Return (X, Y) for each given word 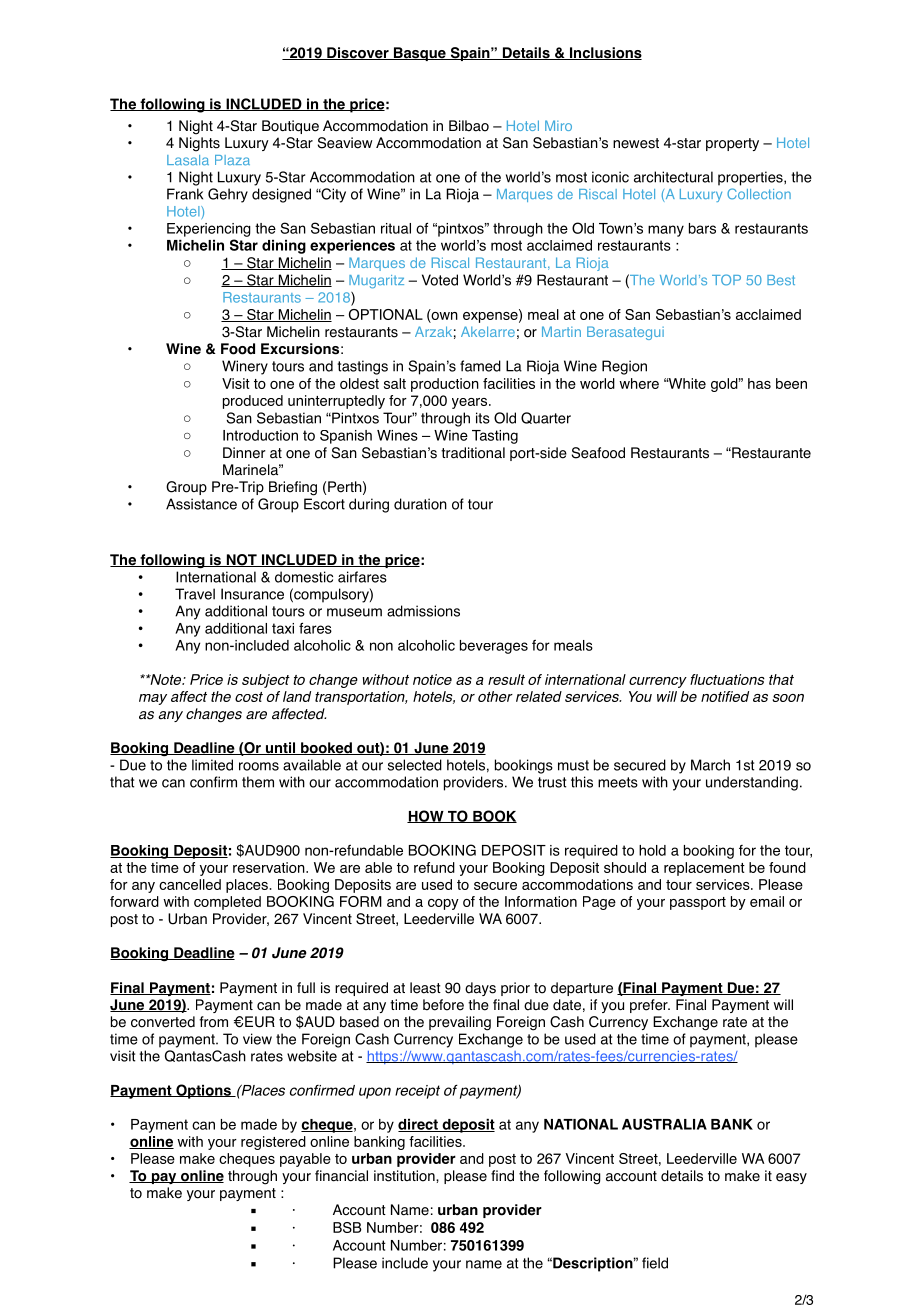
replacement (704, 869)
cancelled (190, 884)
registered (273, 1143)
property (732, 144)
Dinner (244, 453)
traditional (473, 453)
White (686, 383)
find (502, 1176)
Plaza (232, 160)
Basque (419, 54)
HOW (426, 816)
